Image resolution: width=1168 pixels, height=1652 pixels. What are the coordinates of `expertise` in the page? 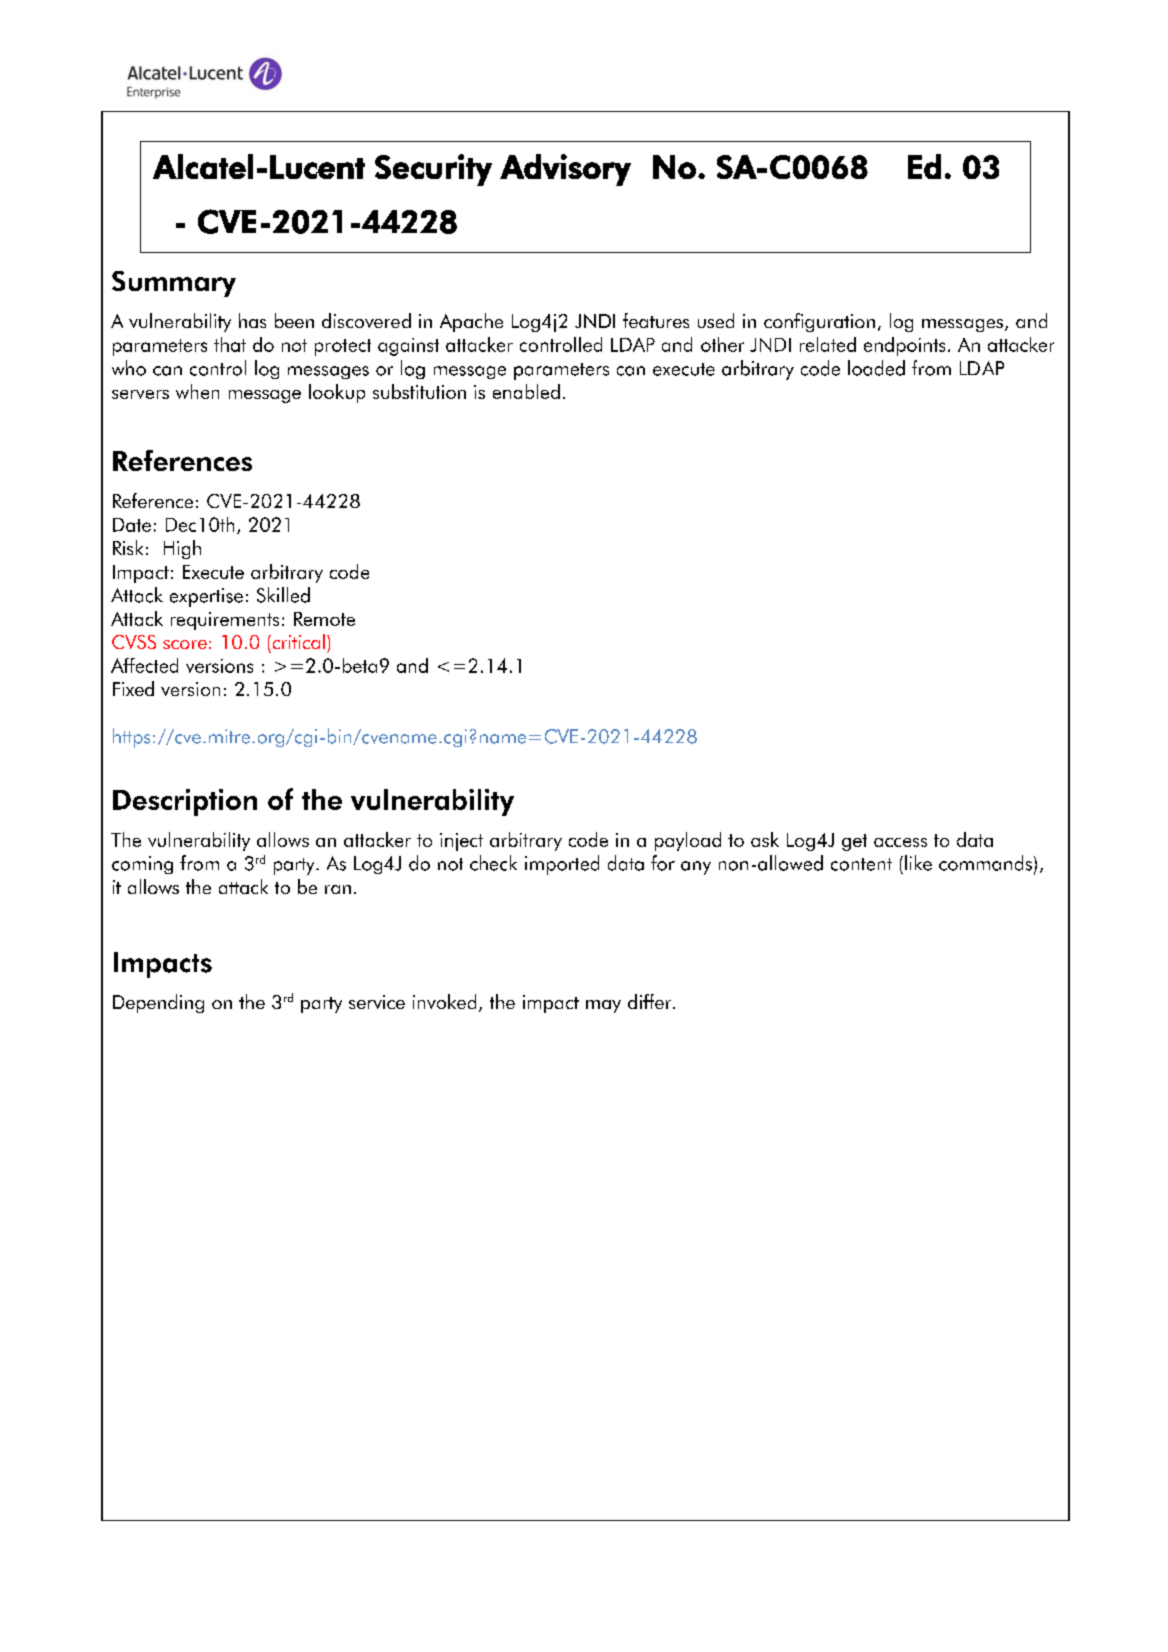 It's located at (206, 597).
